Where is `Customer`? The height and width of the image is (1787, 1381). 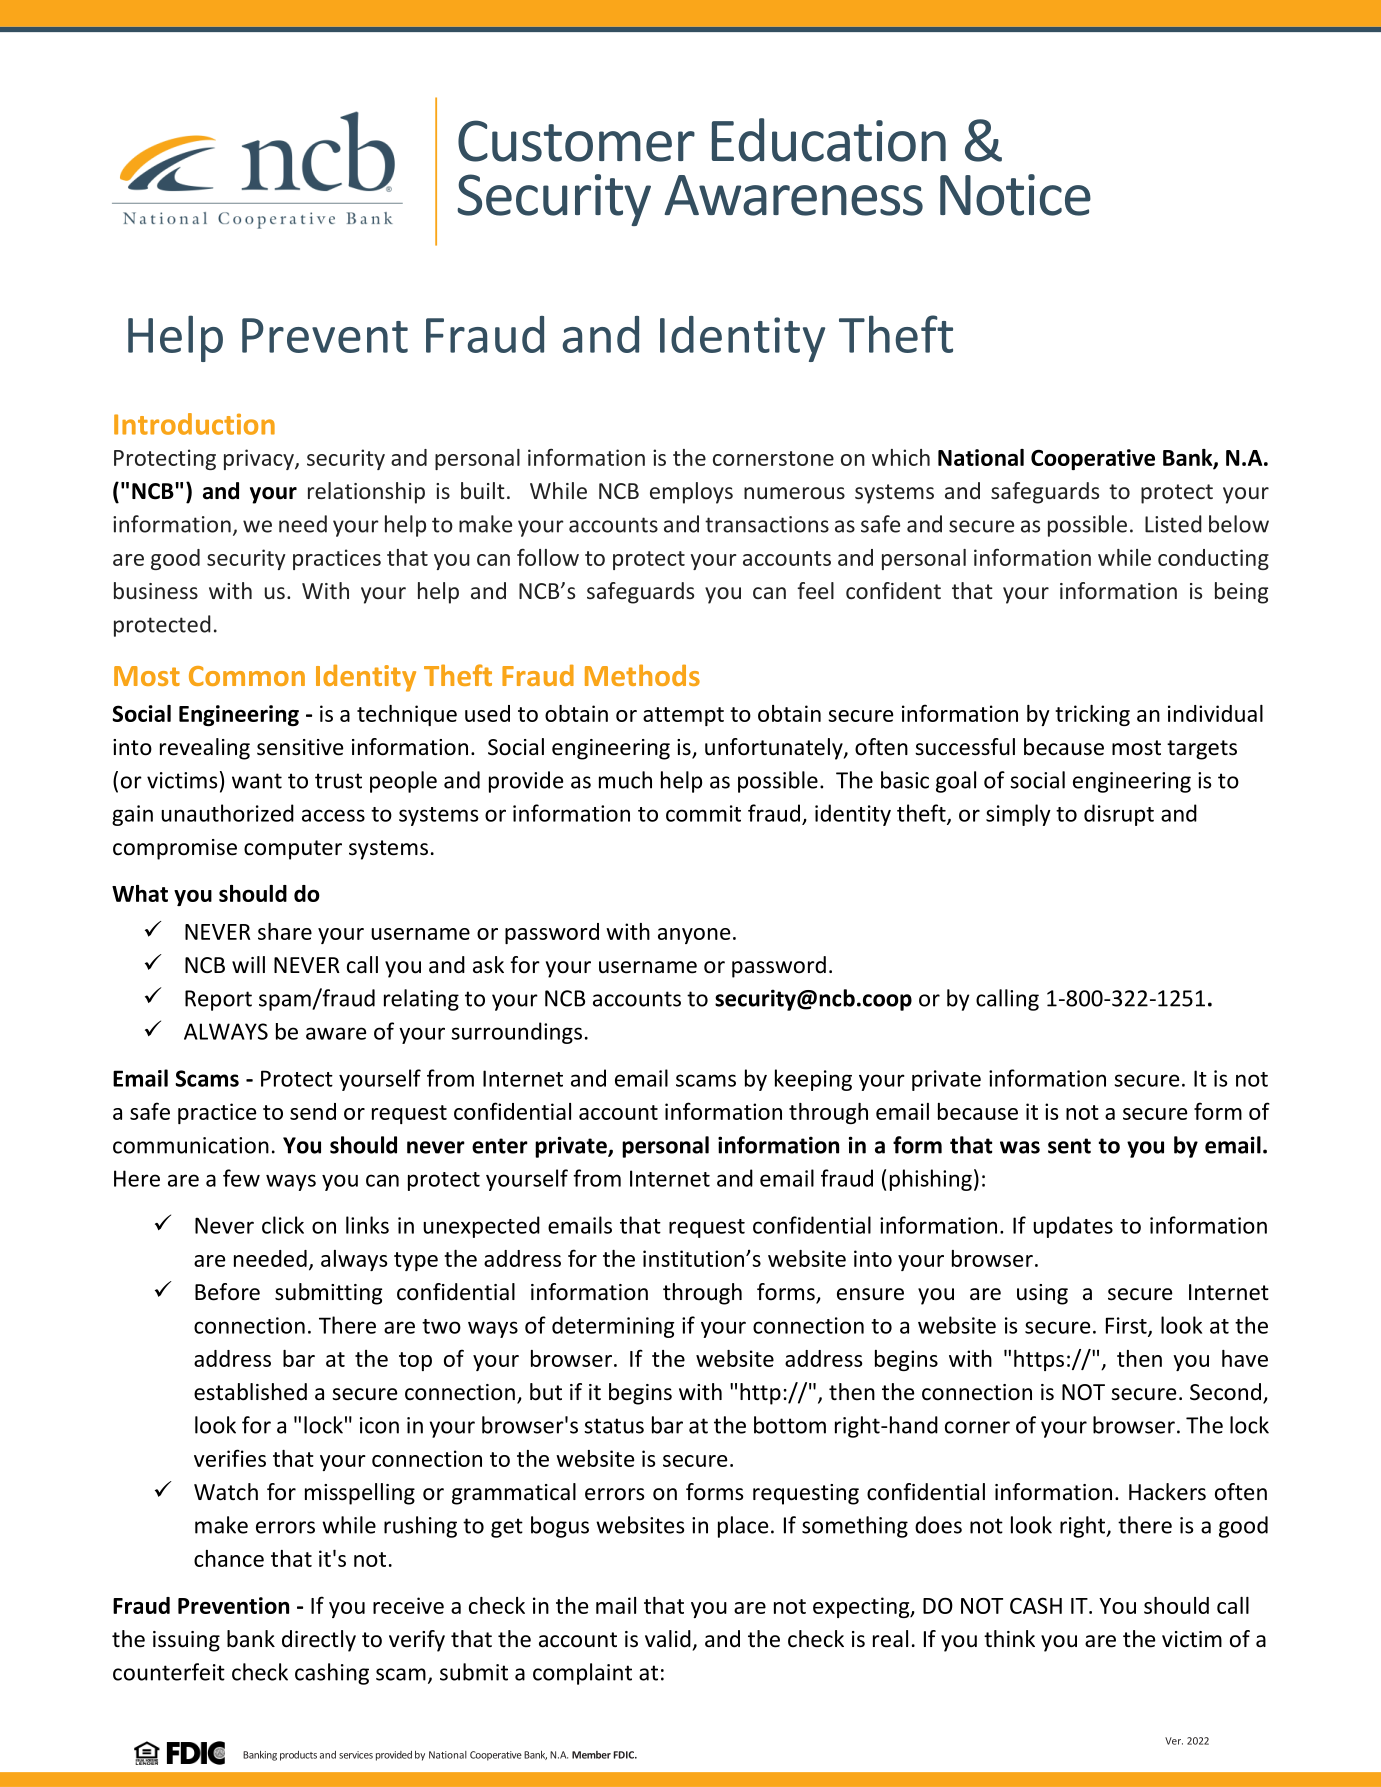 Customer is located at coordinates (576, 141).
